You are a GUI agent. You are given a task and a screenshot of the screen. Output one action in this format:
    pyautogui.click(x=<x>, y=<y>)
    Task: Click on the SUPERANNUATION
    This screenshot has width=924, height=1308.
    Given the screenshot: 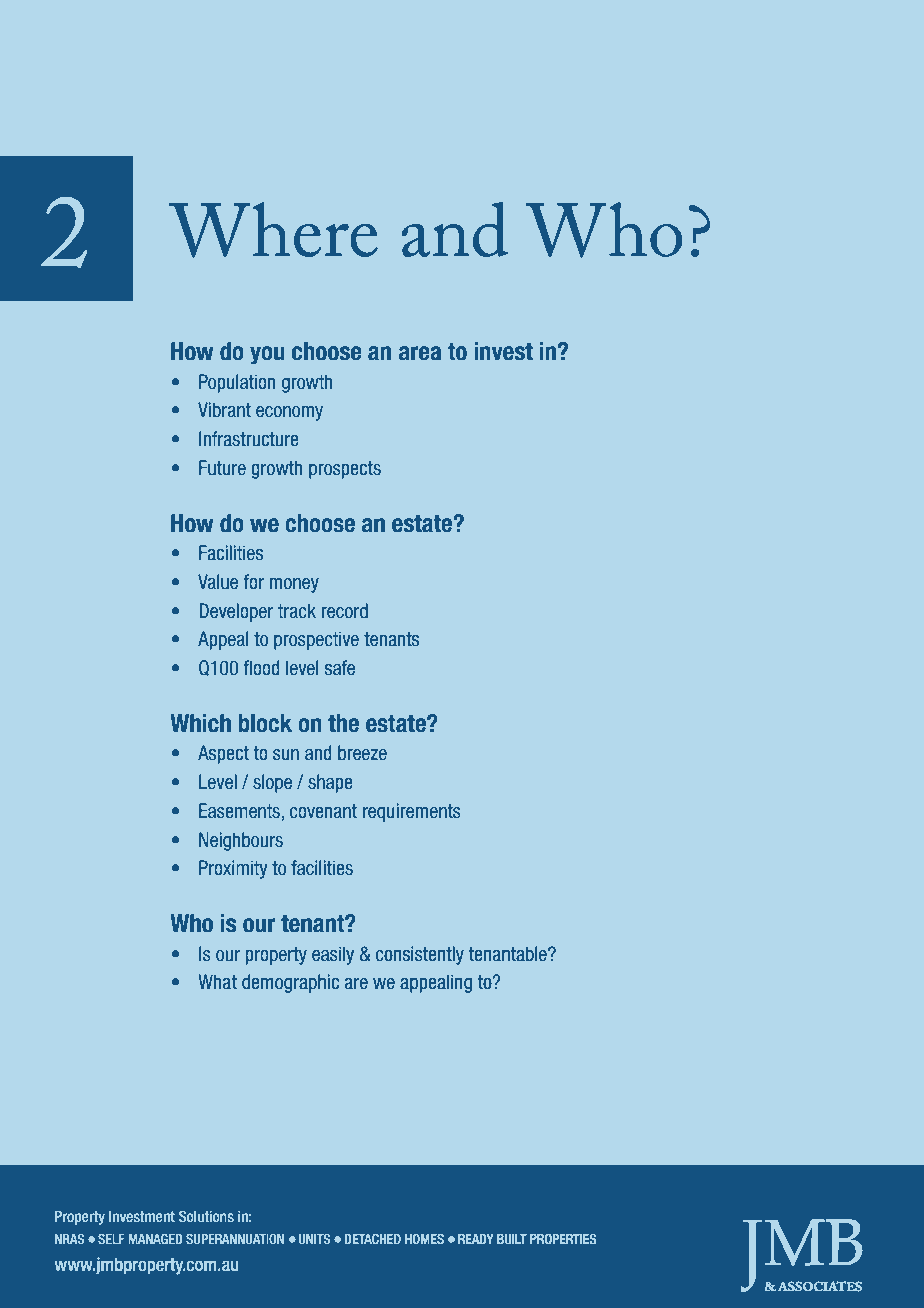 What is the action you would take?
    pyautogui.click(x=235, y=1239)
